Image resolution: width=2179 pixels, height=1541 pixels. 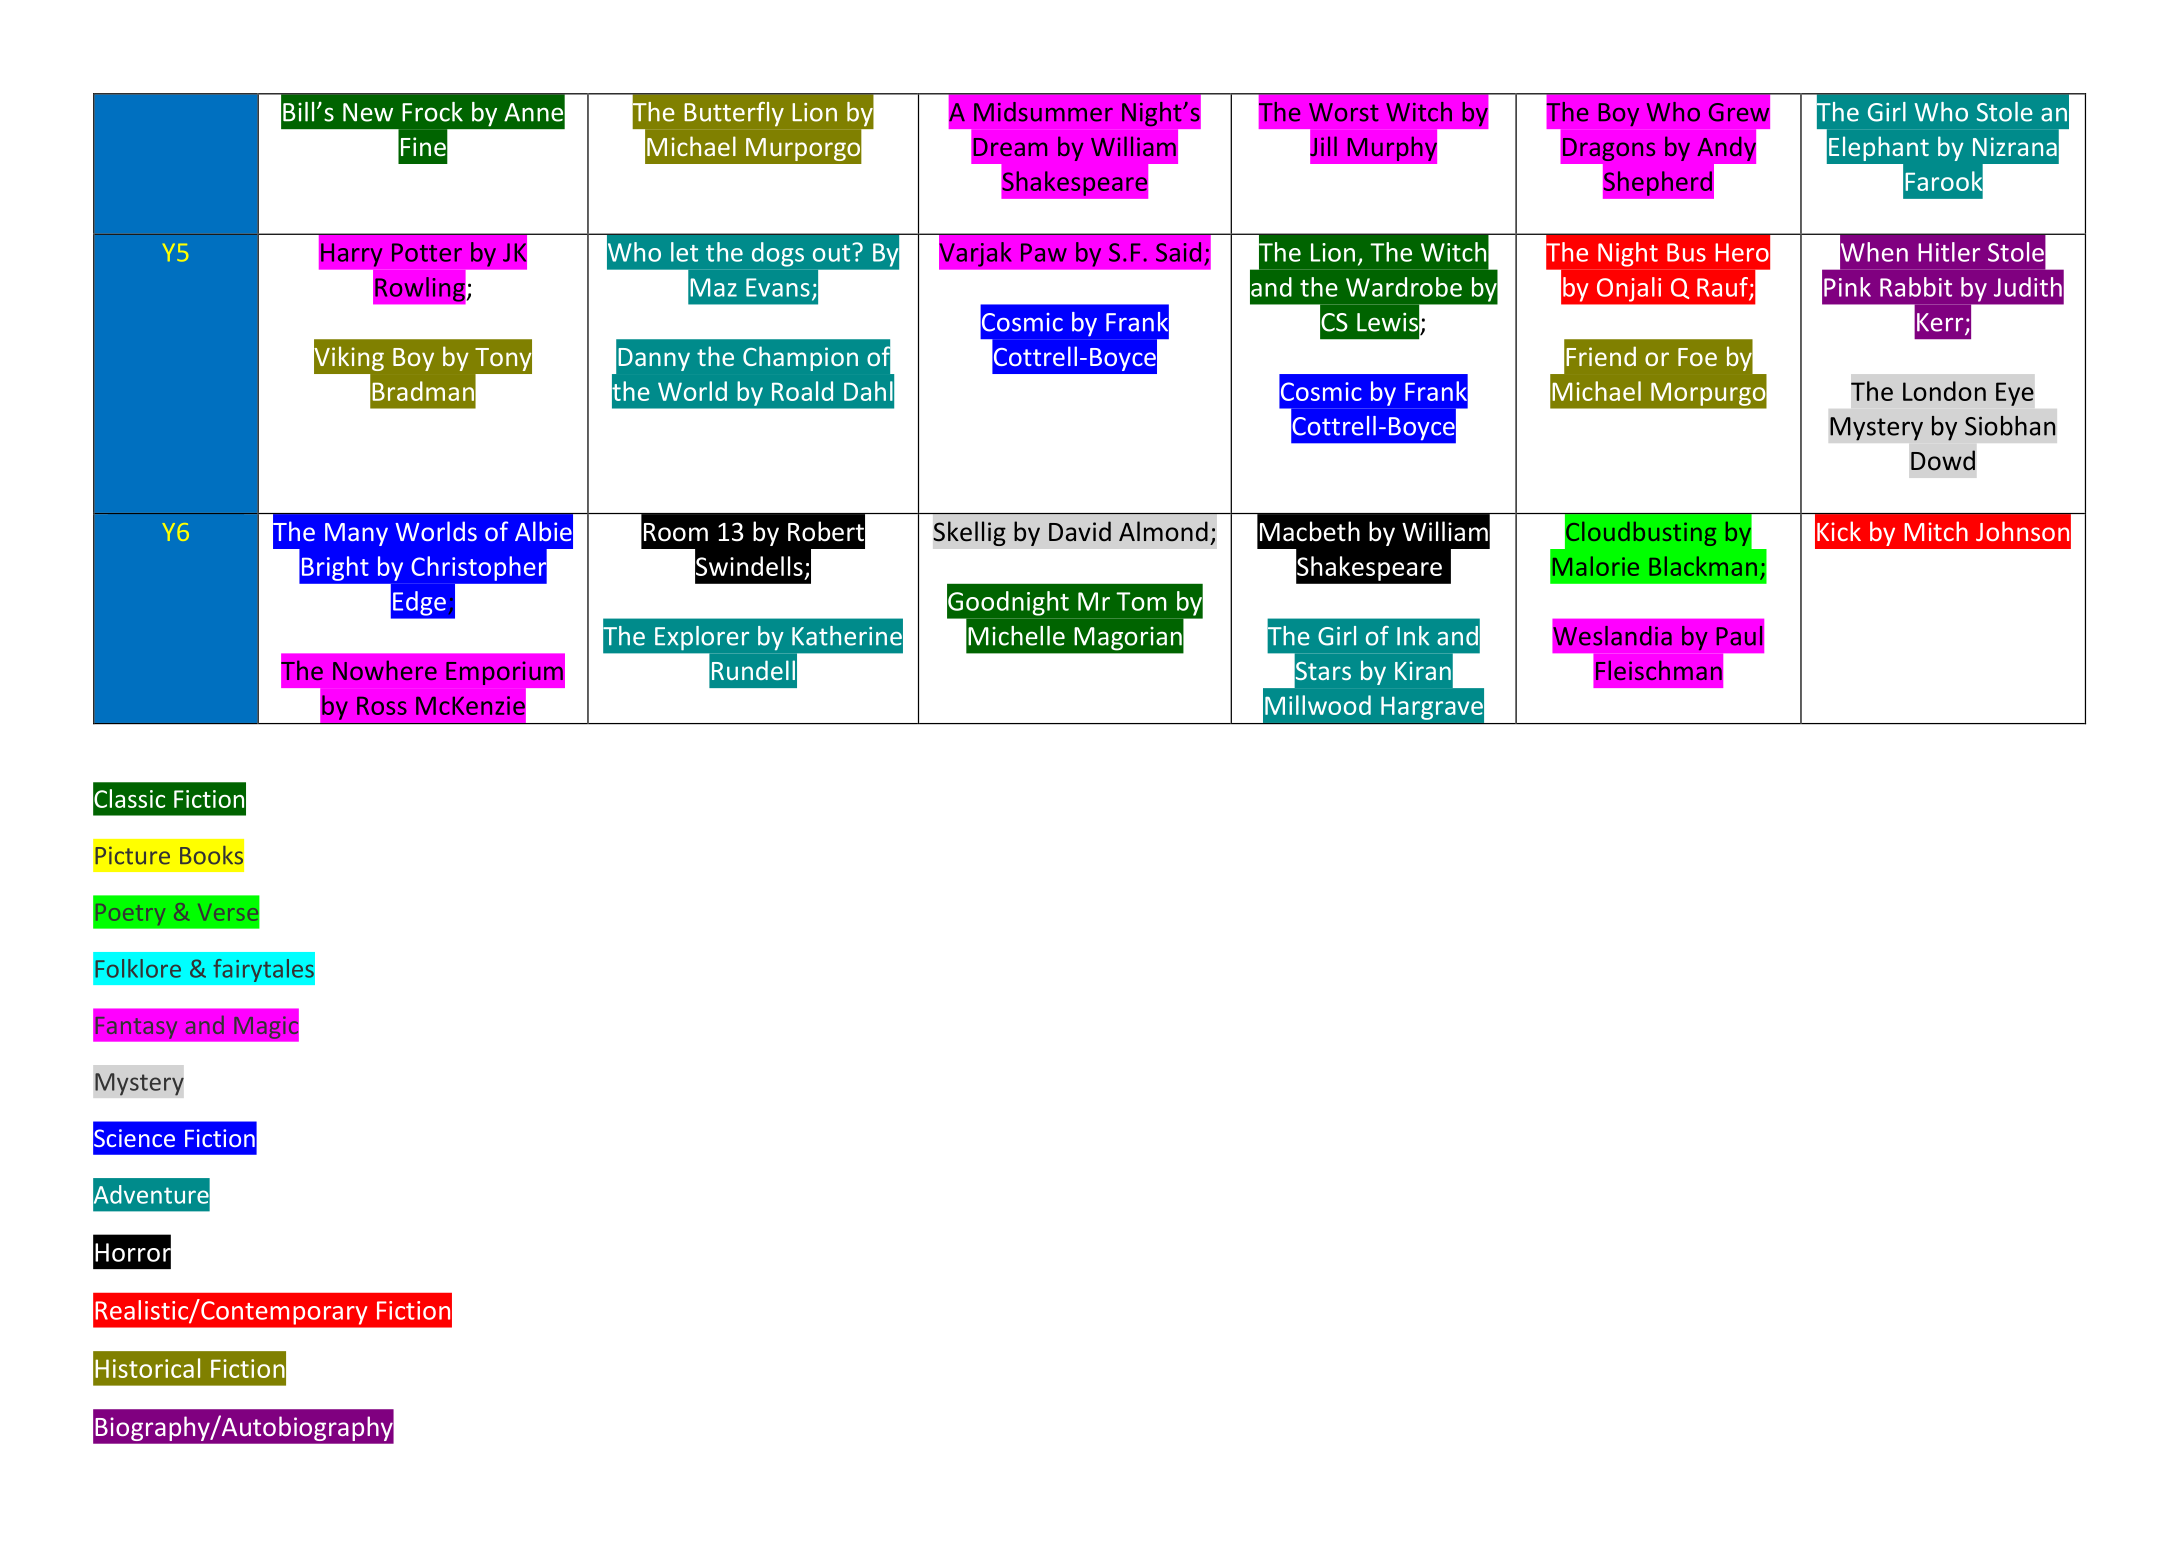 What do you see at coordinates (1847, 287) in the document?
I see `Pink` at bounding box center [1847, 287].
